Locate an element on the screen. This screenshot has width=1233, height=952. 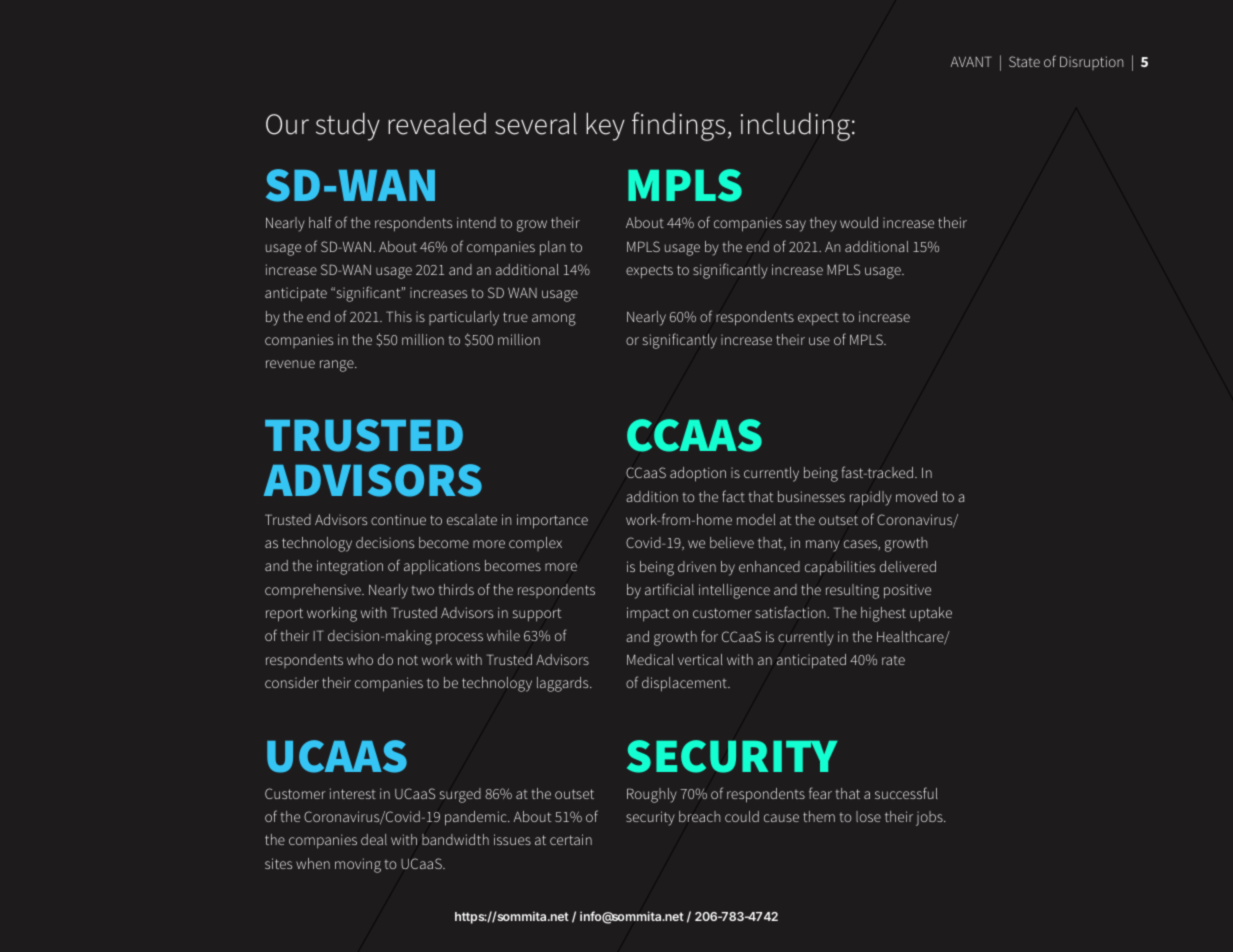
study is located at coordinates (348, 126).
